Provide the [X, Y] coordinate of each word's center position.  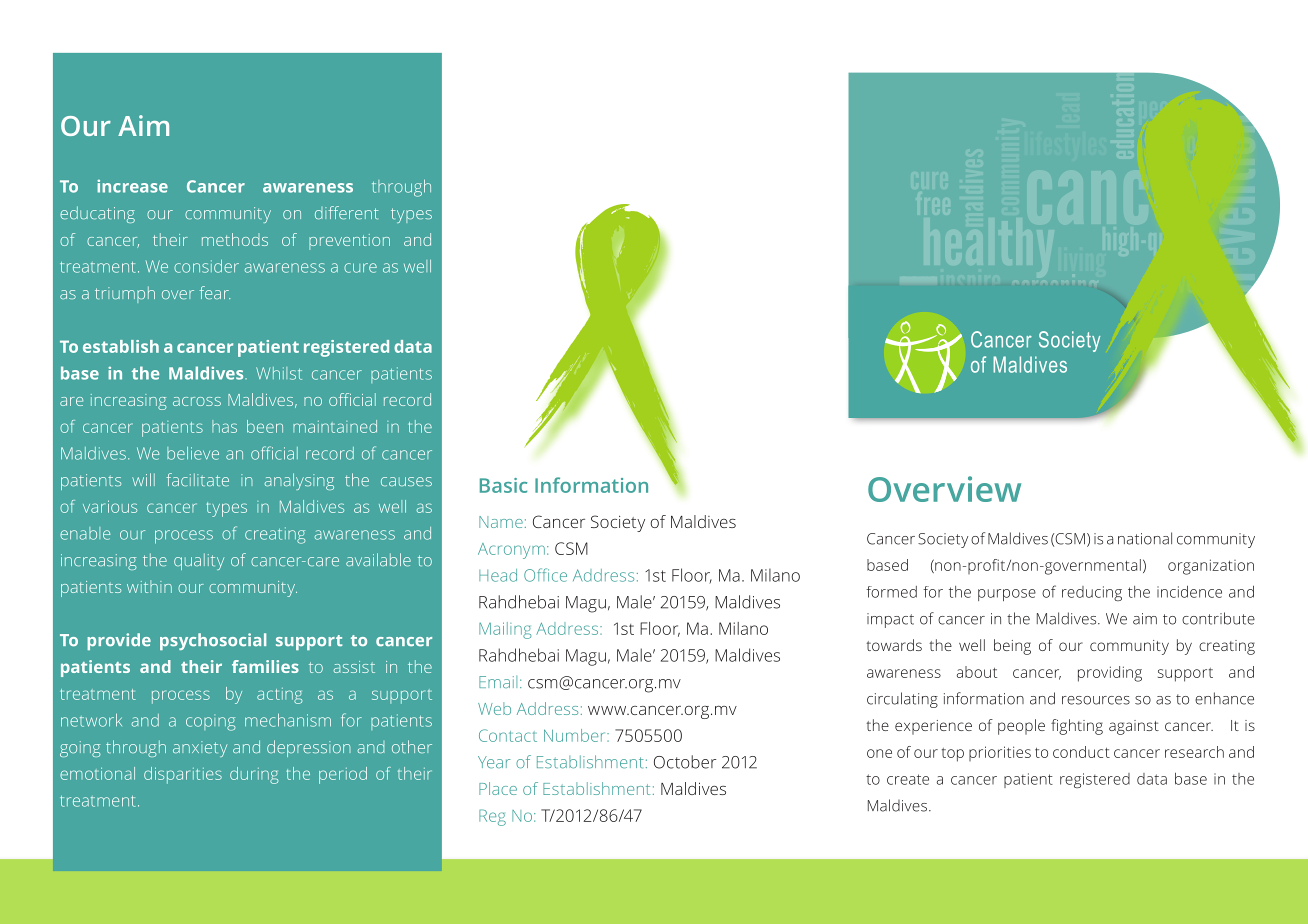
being [1012, 647]
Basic [503, 485]
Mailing [505, 630]
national [1145, 538]
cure [360, 268]
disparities [183, 775]
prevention [349, 242]
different [347, 212]
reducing [1092, 593]
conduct [1081, 752]
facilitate [197, 479]
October [685, 762]
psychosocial [213, 641]
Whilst [279, 373]
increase [132, 186]
